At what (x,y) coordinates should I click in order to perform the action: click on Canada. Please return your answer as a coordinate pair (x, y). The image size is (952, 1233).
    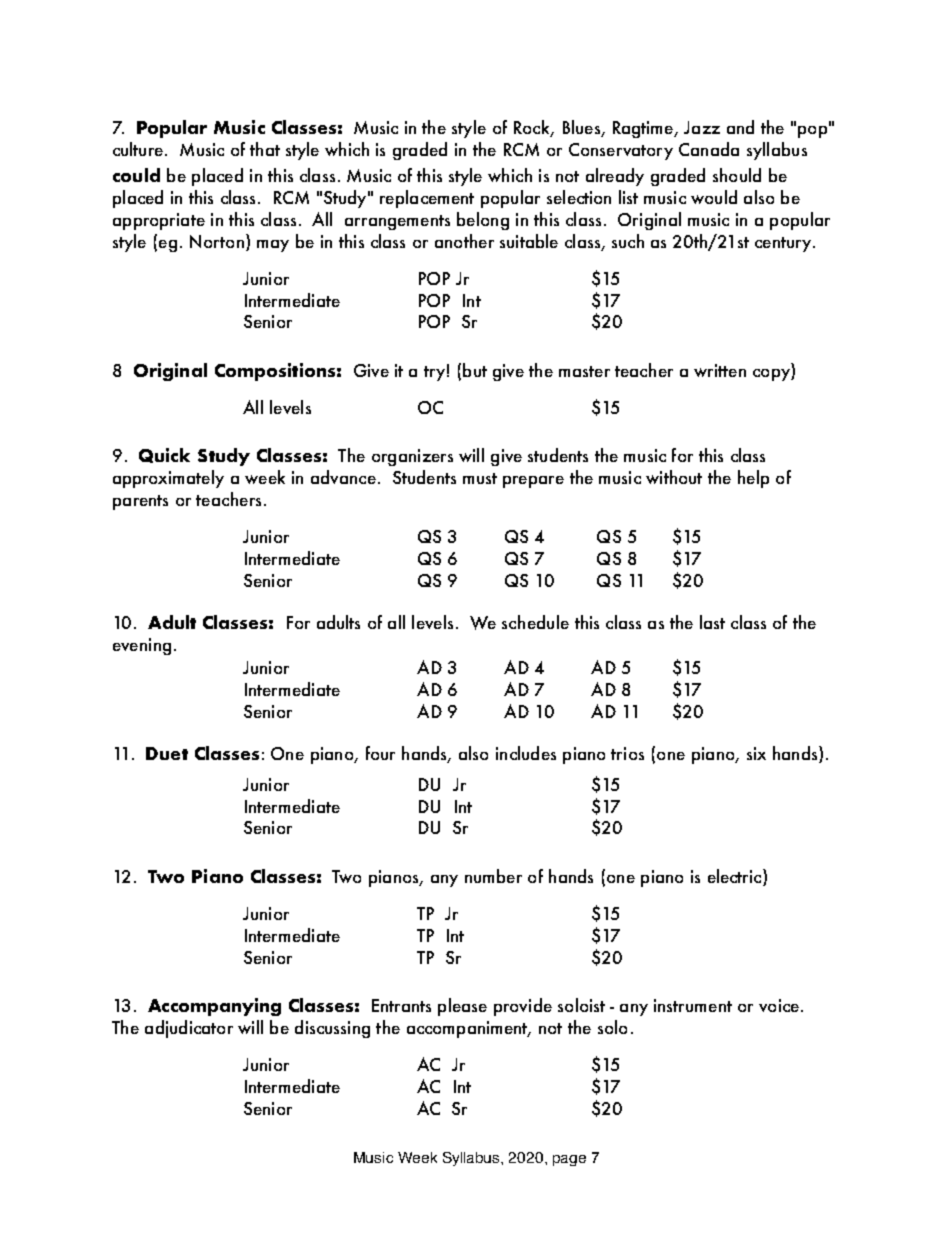
    Looking at the image, I should click on (709, 149).
